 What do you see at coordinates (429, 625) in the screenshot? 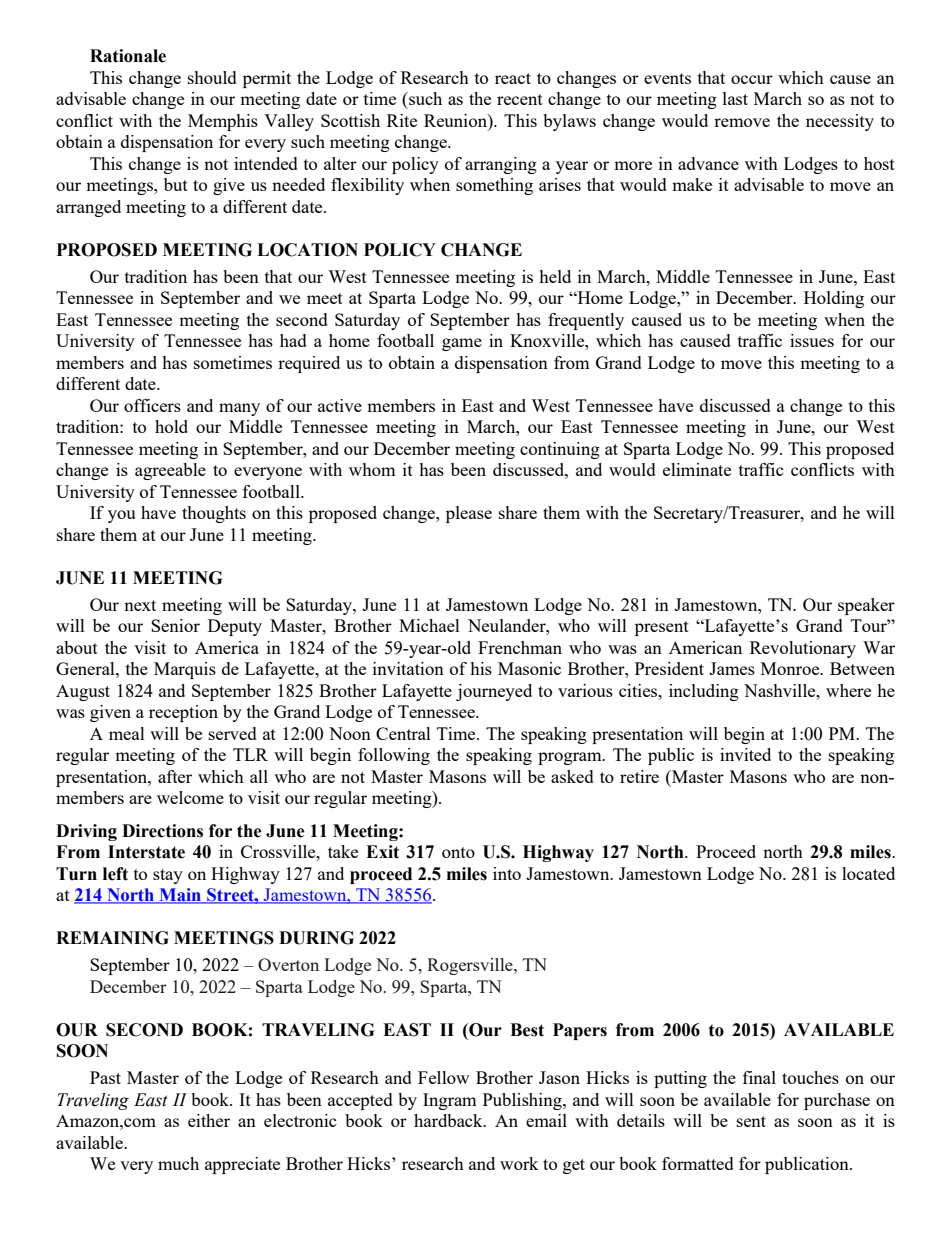
I see `Michael` at bounding box center [429, 625].
